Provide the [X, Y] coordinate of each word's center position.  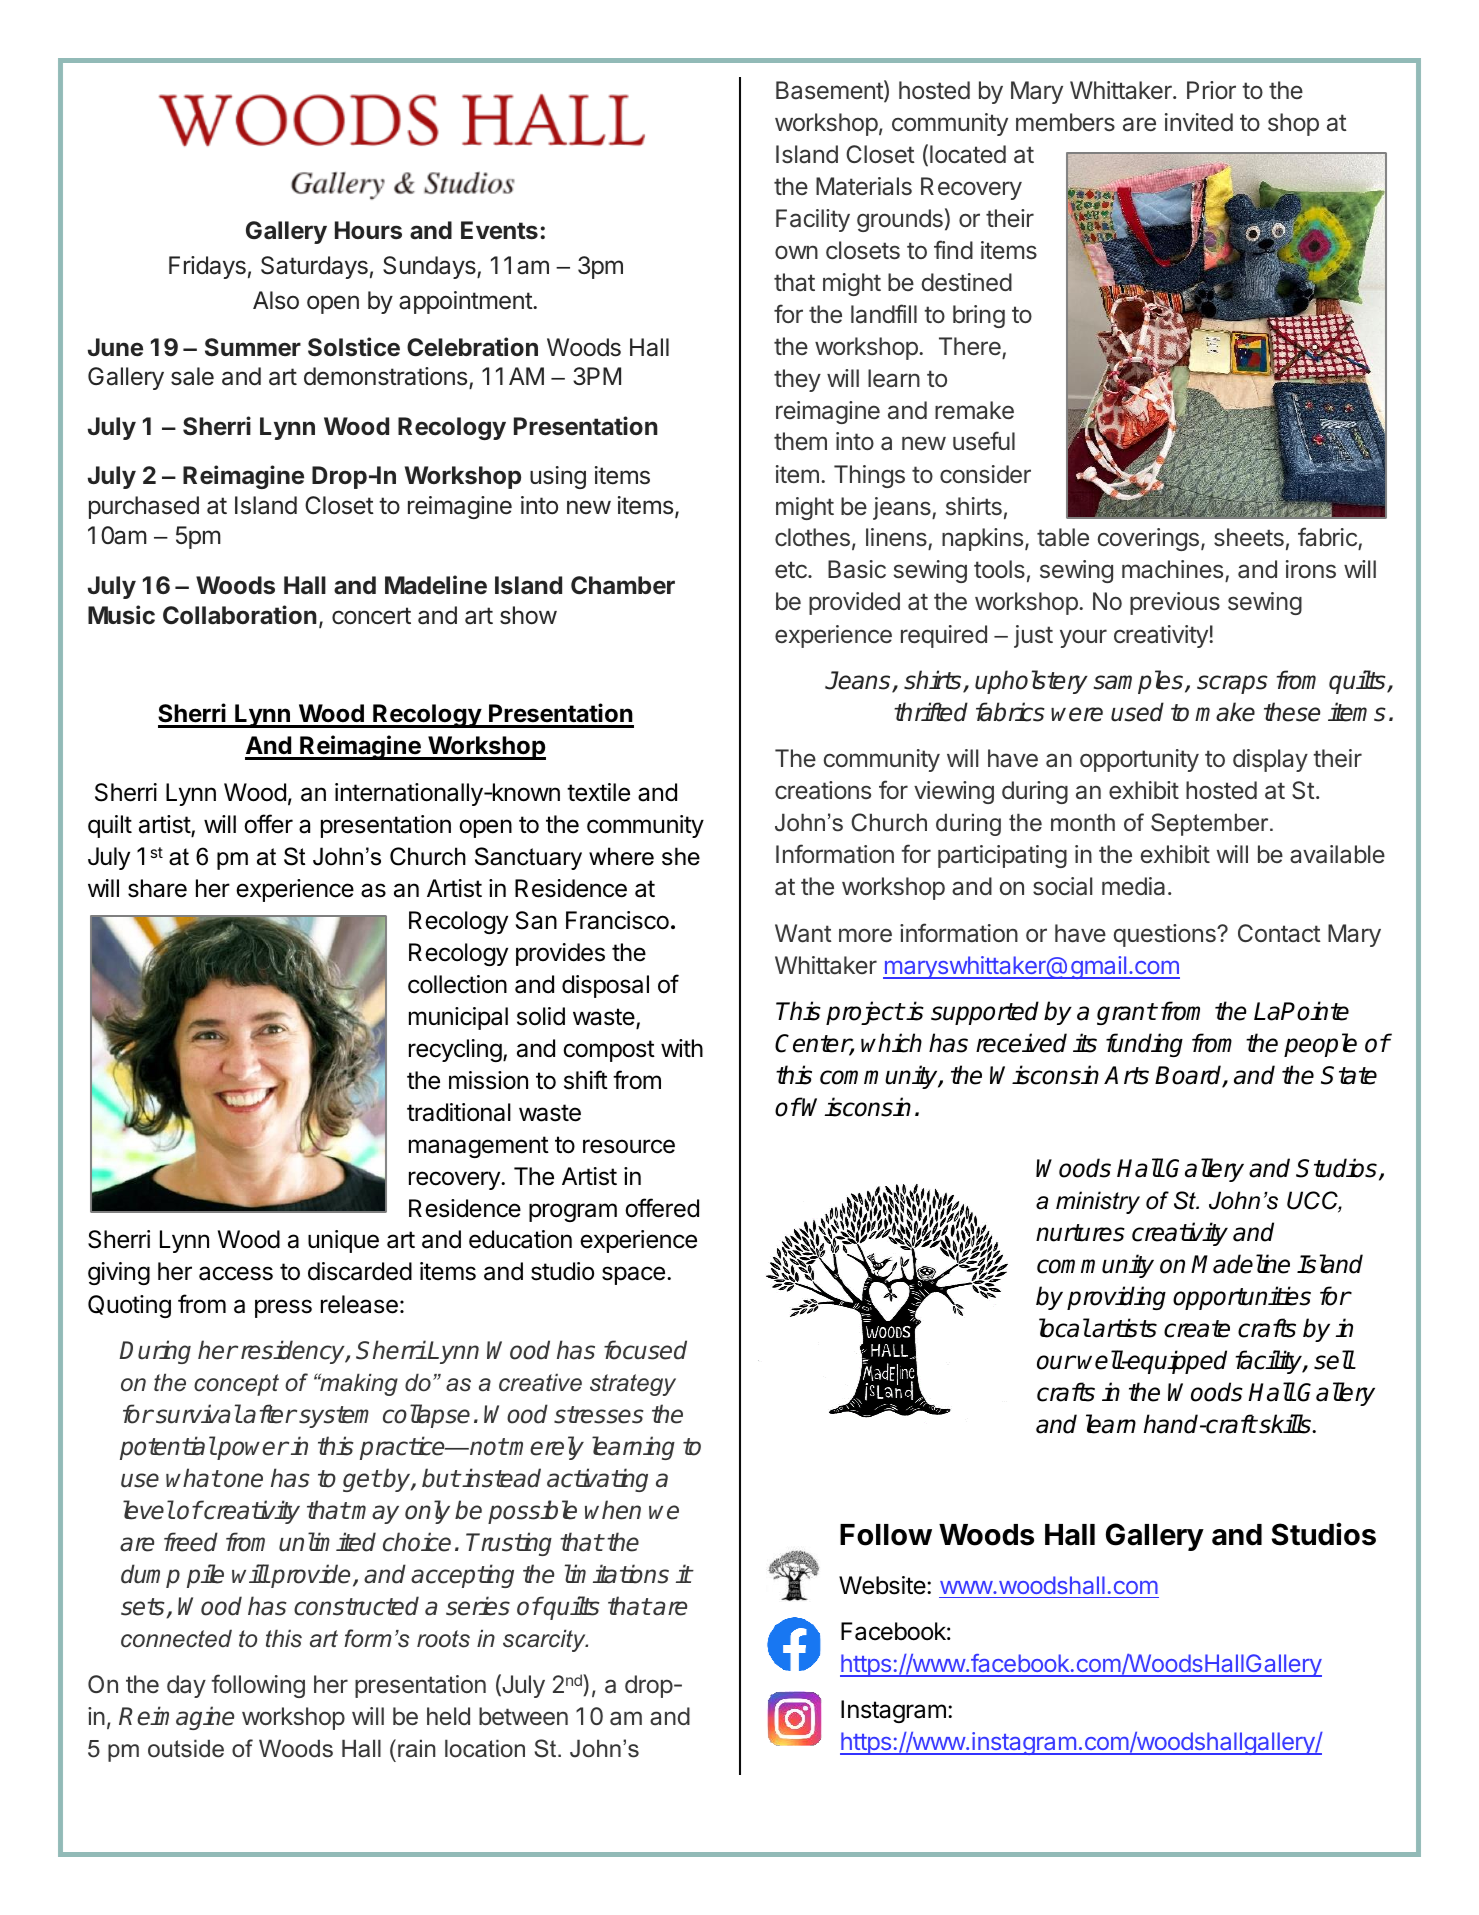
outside [186, 1748]
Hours [368, 230]
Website [882, 1585]
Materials [864, 186]
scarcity [545, 1640]
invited [1199, 122]
